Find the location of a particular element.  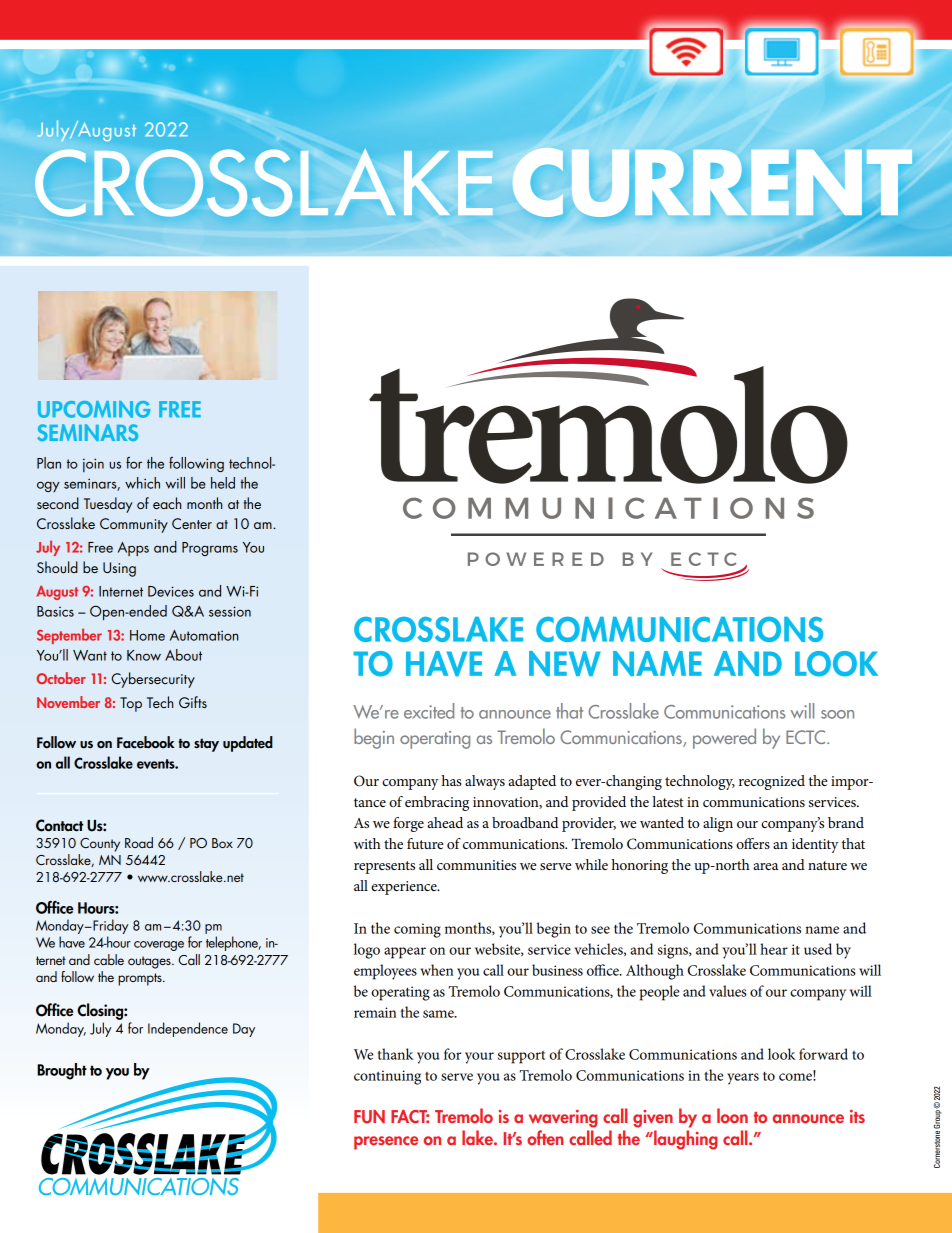

CURRENT is located at coordinates (712, 182).
